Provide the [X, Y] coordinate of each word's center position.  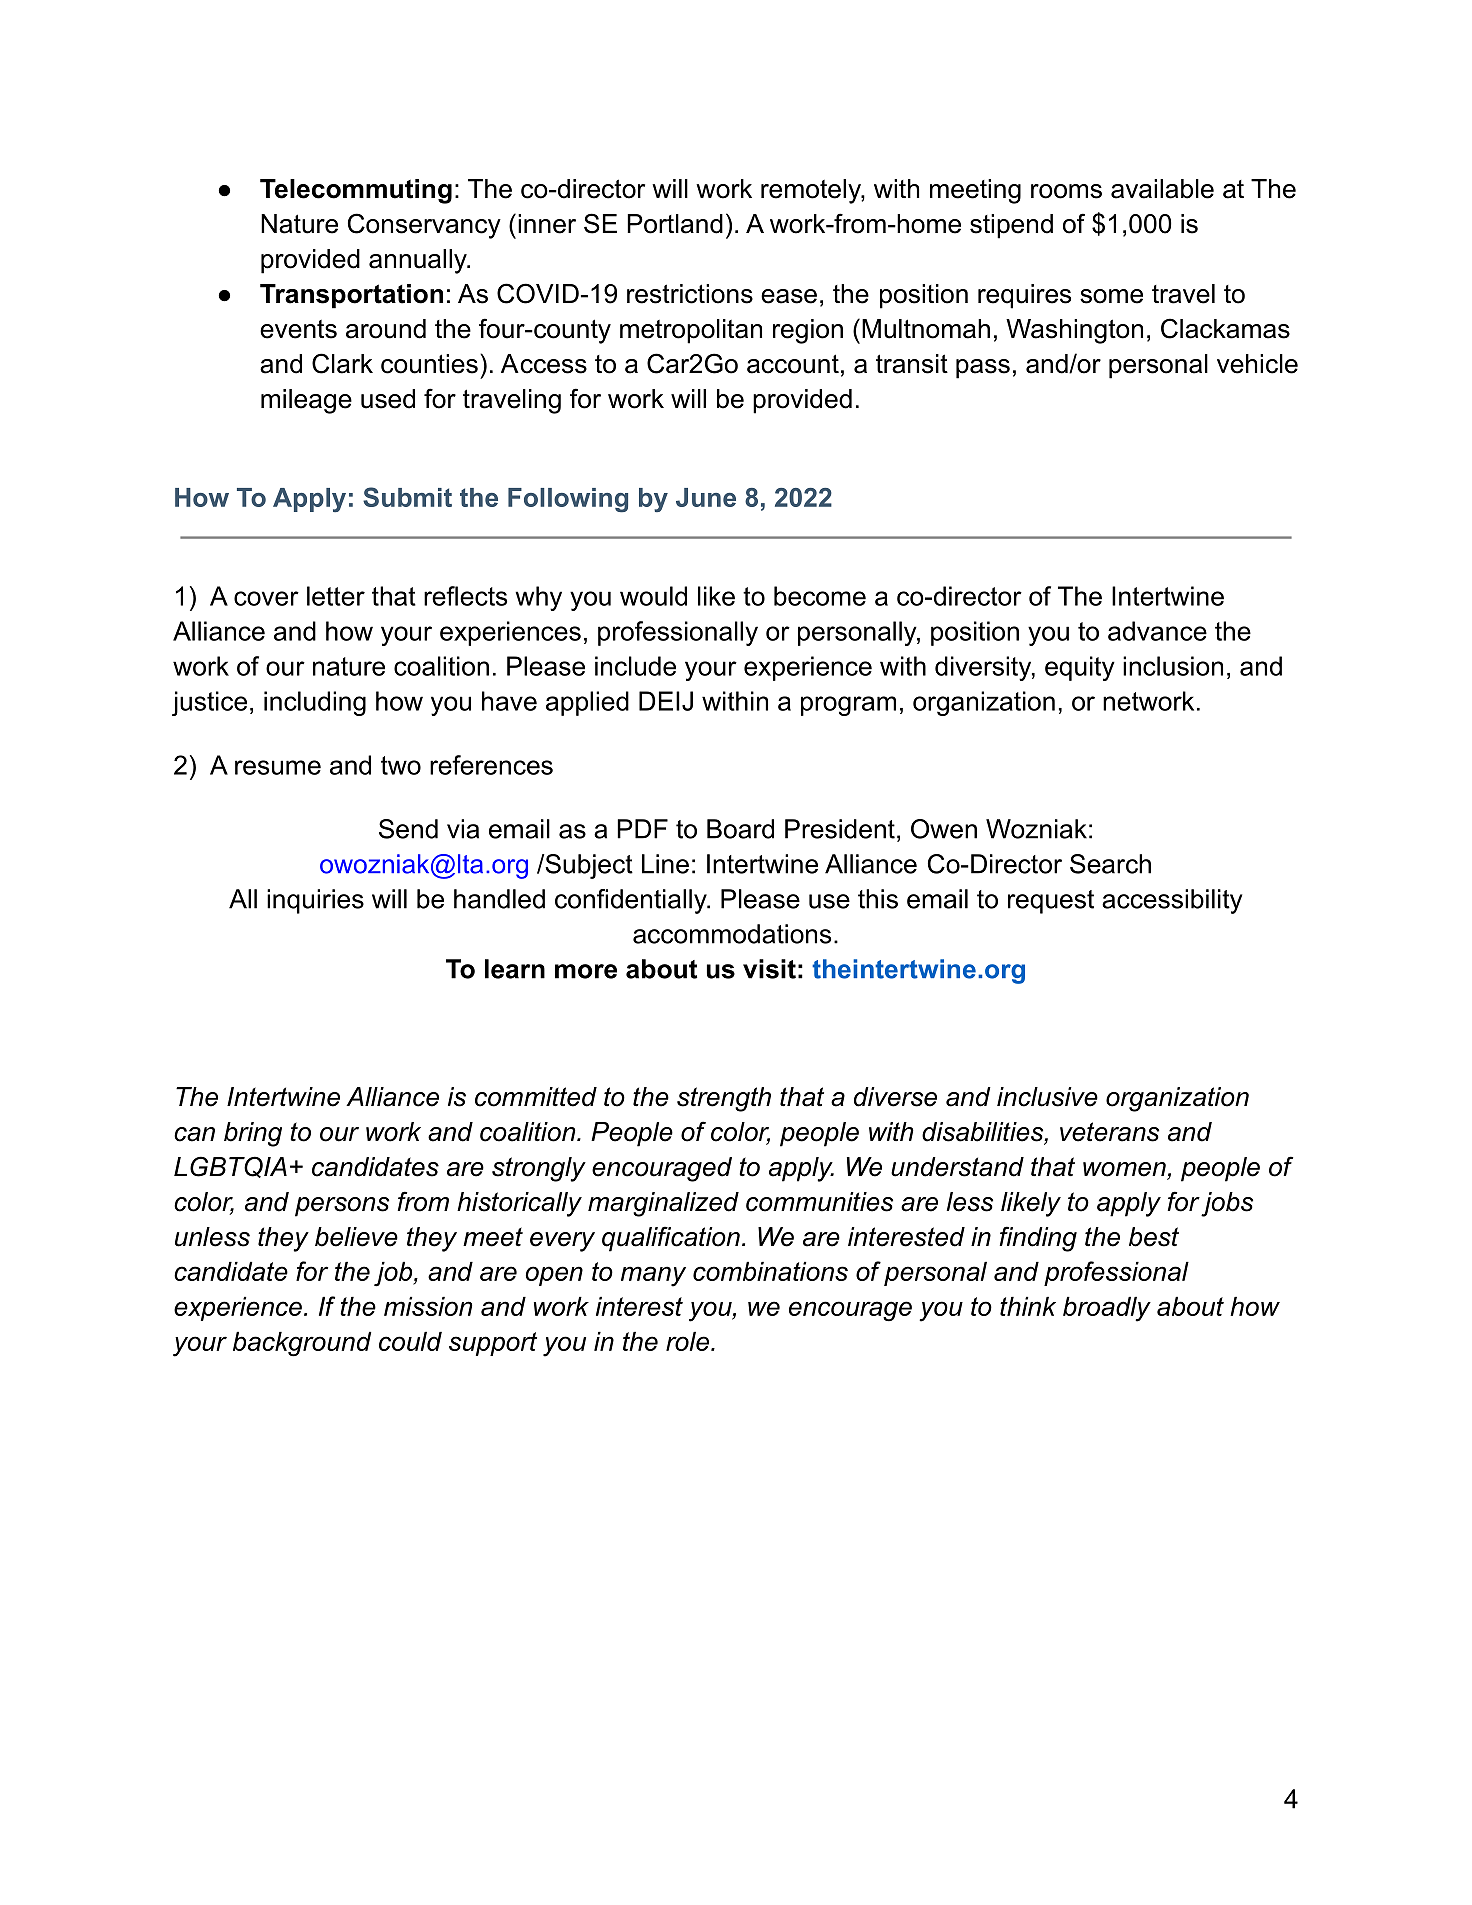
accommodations [732, 934]
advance [1157, 631]
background [302, 1344]
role [687, 1341]
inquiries [315, 901]
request [1051, 902]
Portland [675, 224]
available [1162, 189]
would [653, 596]
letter [336, 596]
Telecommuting [356, 191]
